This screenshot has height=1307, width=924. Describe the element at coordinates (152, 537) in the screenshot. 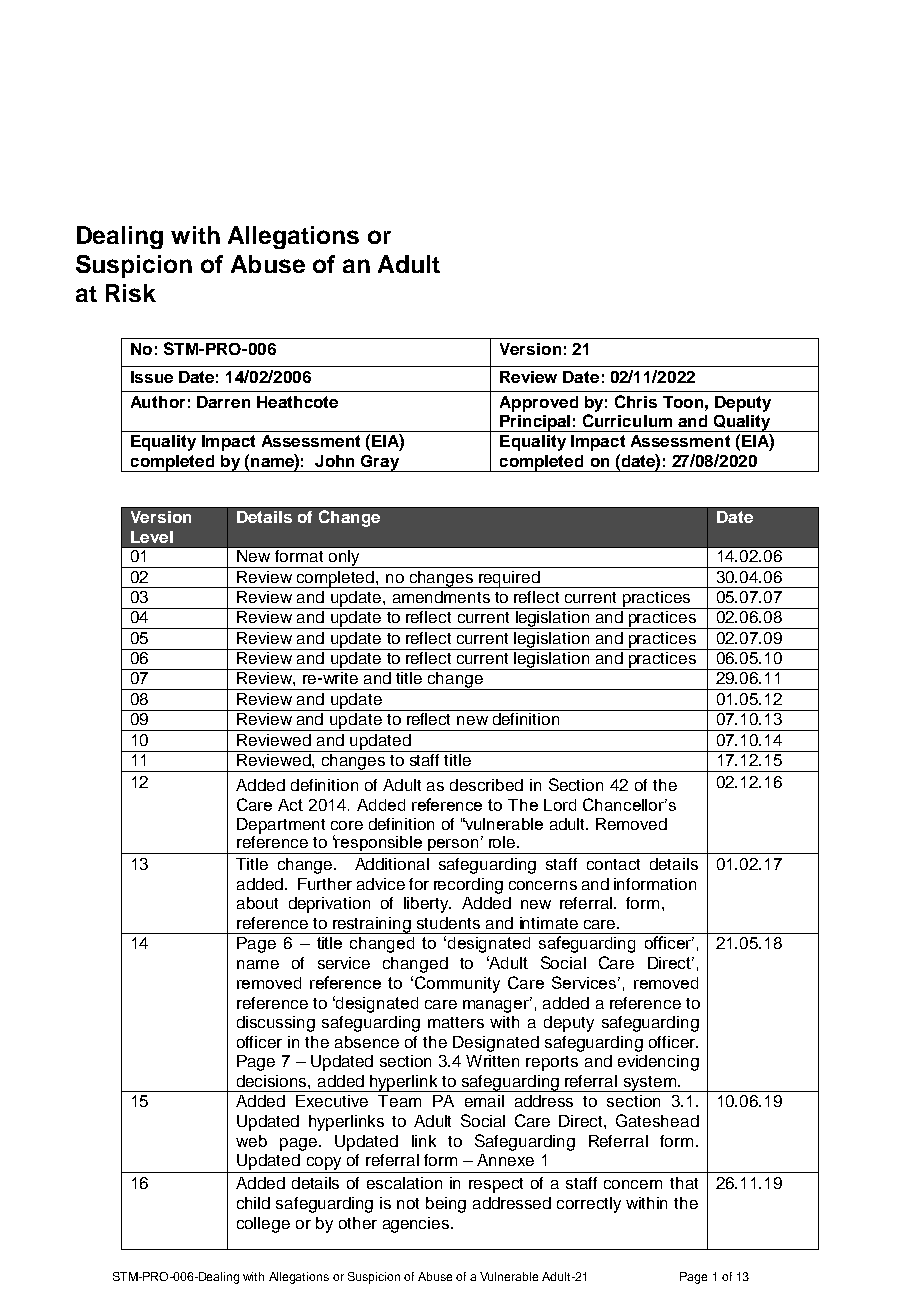

I see `Level` at that location.
